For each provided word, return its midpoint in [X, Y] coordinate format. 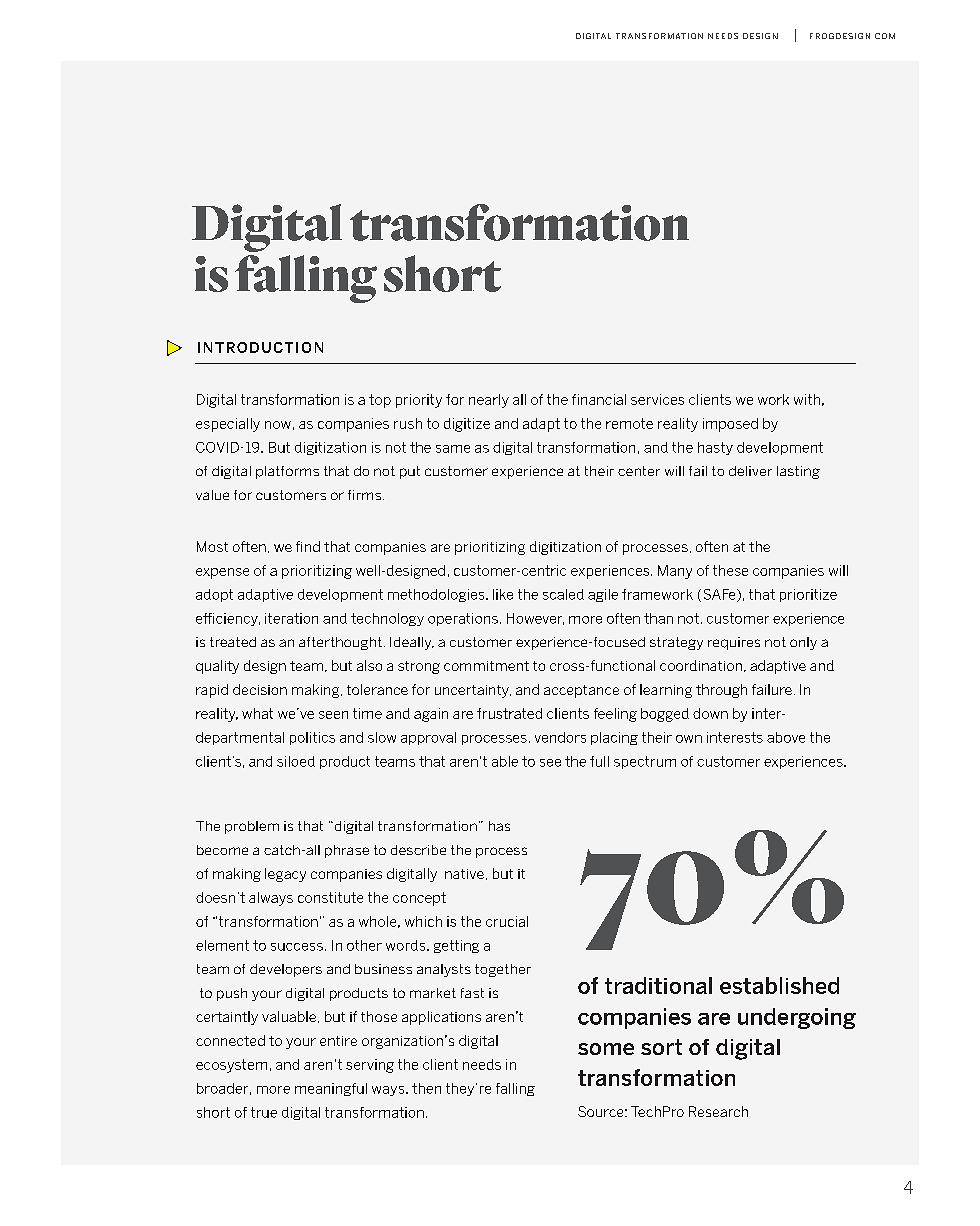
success [297, 947]
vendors [560, 737]
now [278, 425]
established [779, 985]
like [503, 594]
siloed [296, 761]
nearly [489, 401]
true [264, 1112]
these [730, 570]
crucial [507, 921]
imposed [730, 425]
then [426, 1088]
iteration [291, 618]
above [786, 737]
